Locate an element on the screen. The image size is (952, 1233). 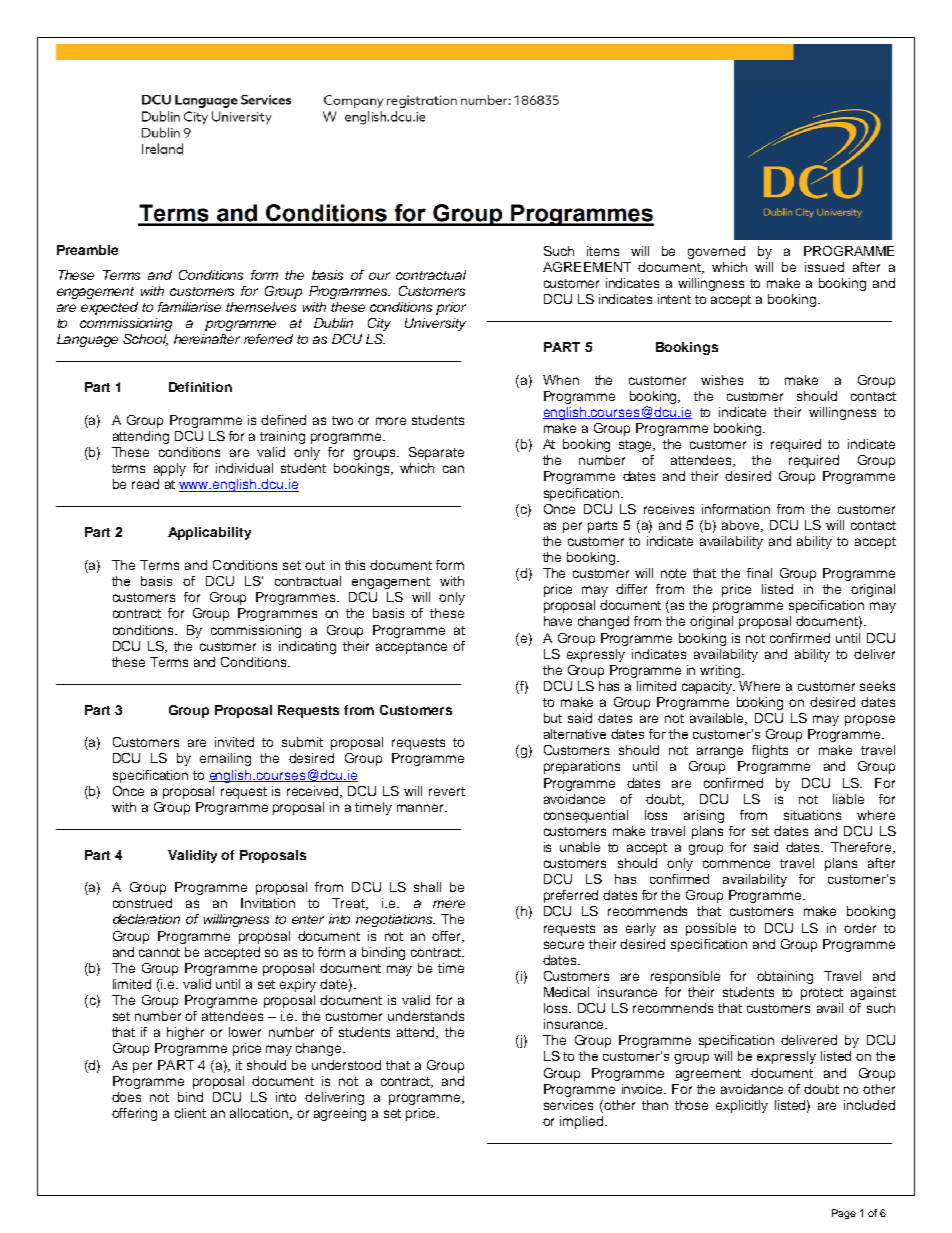
Separate is located at coordinates (436, 453).
